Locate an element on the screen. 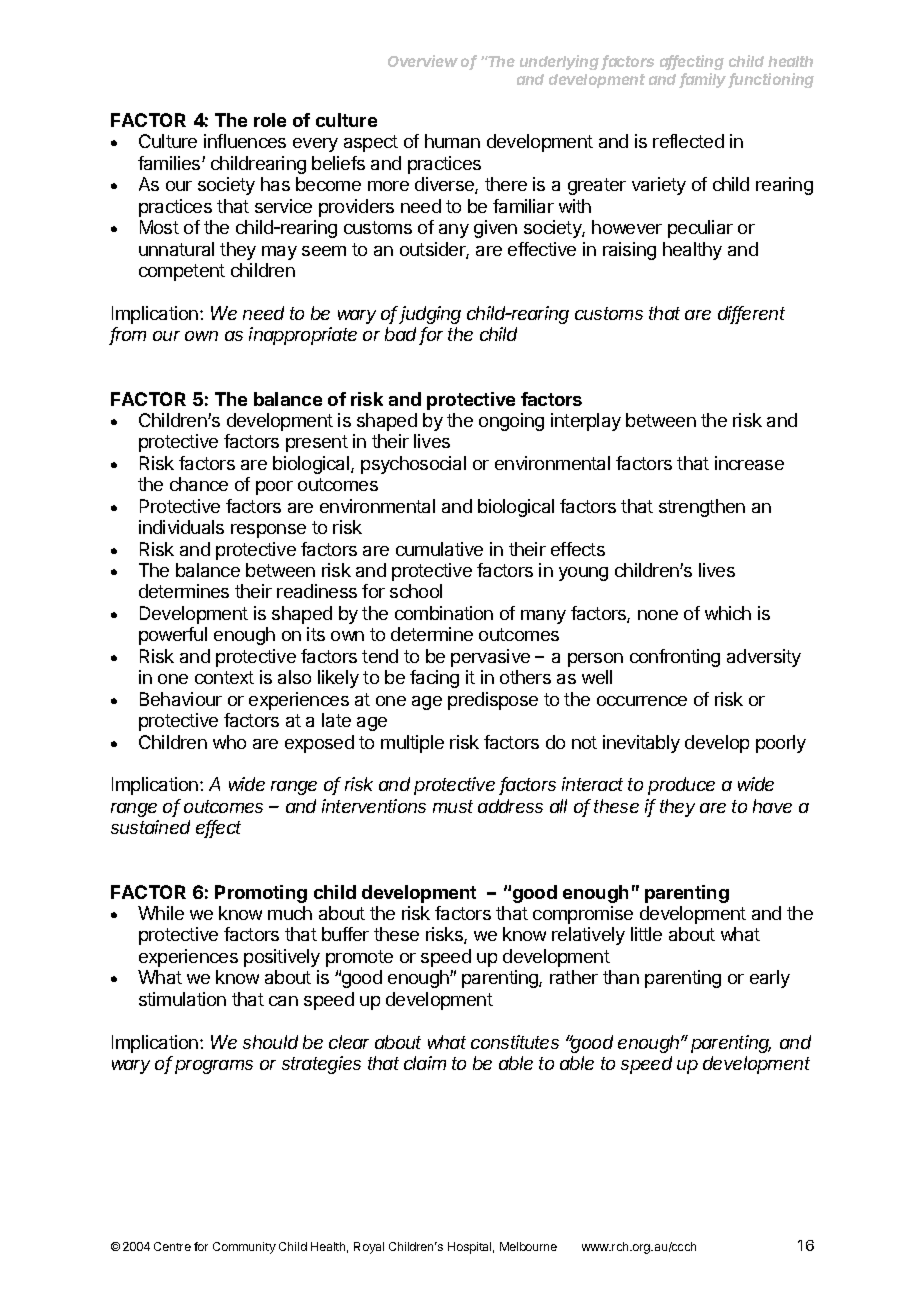 This screenshot has width=924, height=1308. Melbourne is located at coordinates (528, 1246).
